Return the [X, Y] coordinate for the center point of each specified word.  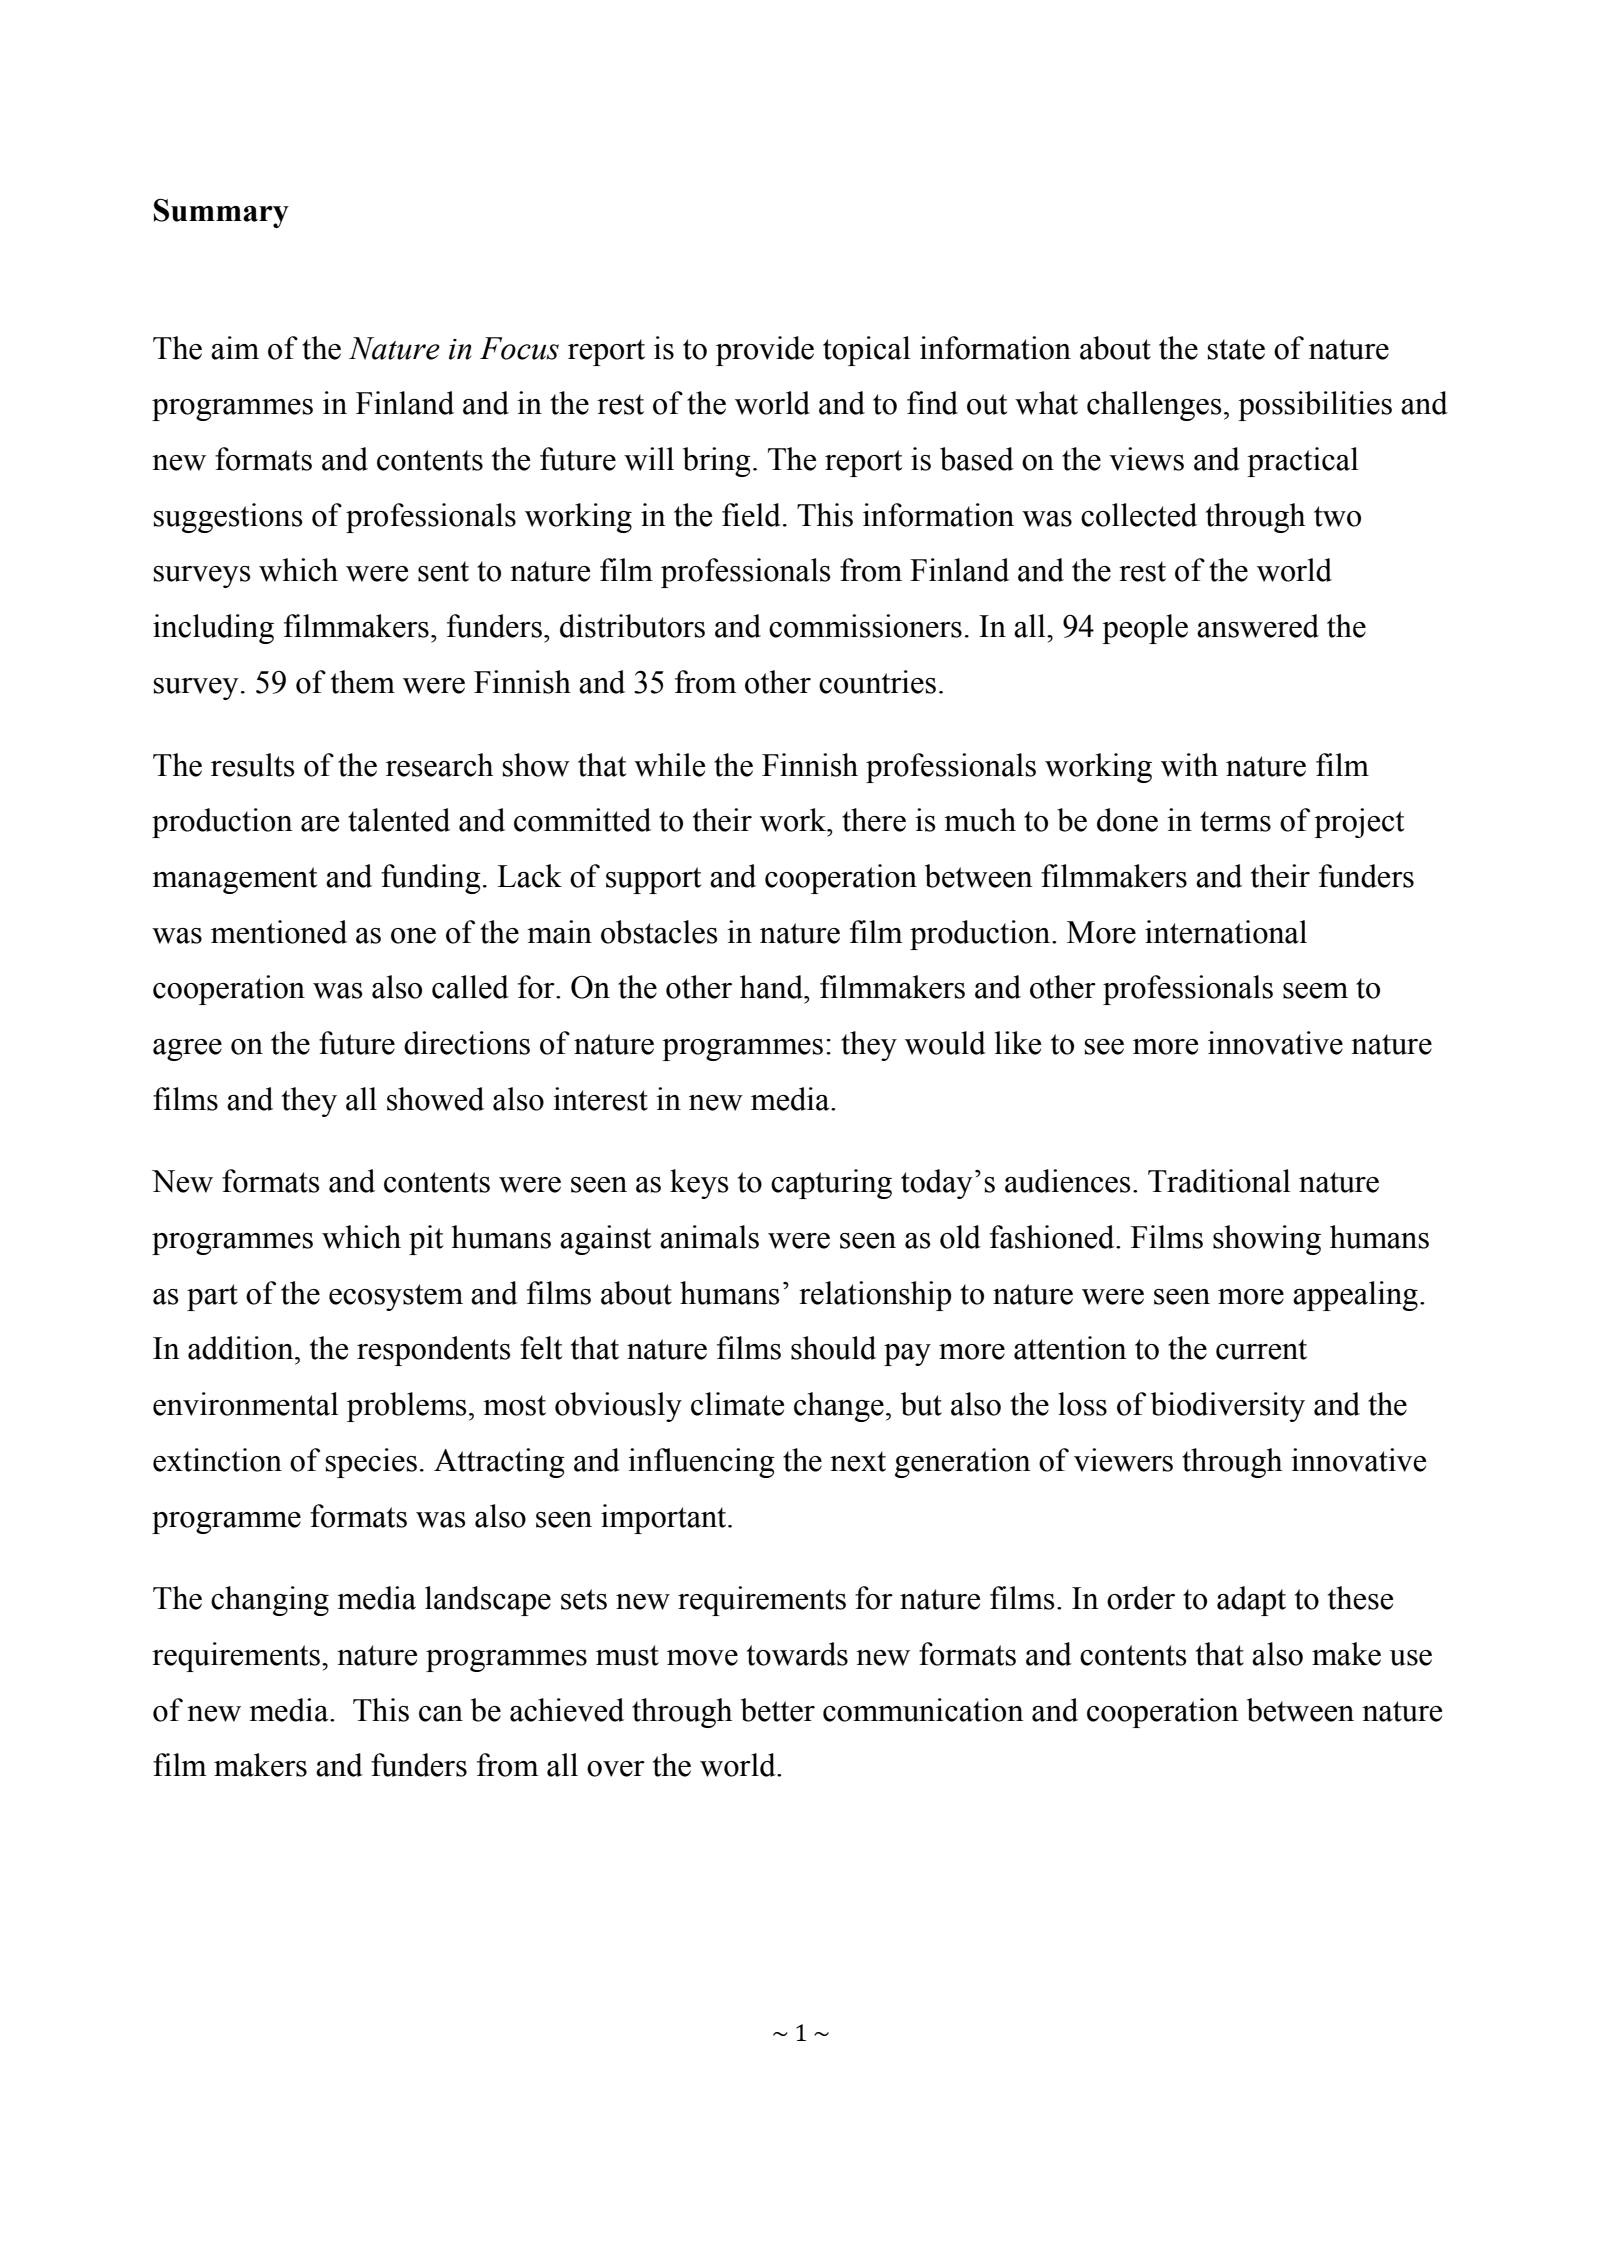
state [1236, 349]
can [441, 1714]
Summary [221, 213]
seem [1315, 991]
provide [765, 351]
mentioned [279, 932]
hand [772, 987]
